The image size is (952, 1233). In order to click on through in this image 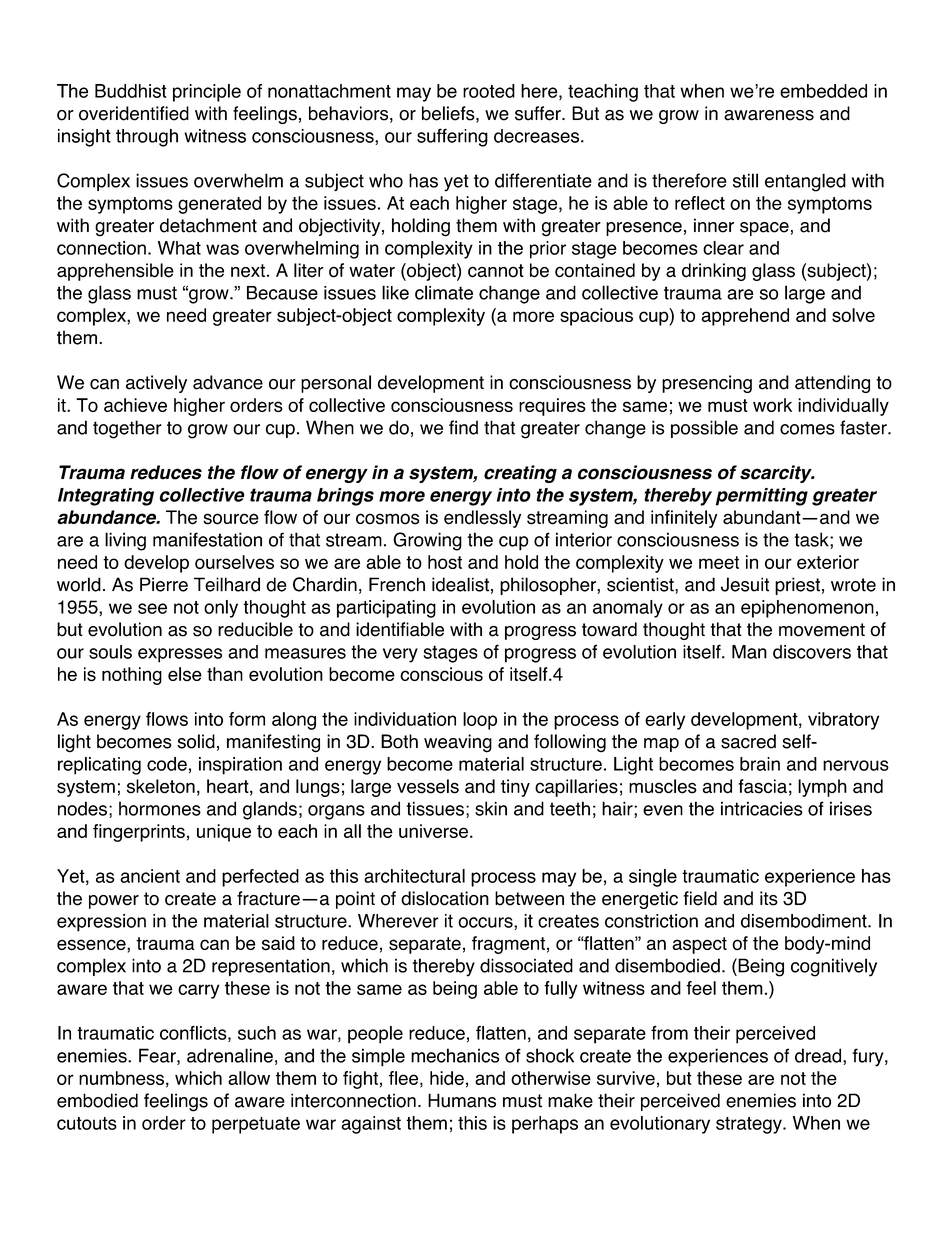, I will do `click(147, 138)`.
